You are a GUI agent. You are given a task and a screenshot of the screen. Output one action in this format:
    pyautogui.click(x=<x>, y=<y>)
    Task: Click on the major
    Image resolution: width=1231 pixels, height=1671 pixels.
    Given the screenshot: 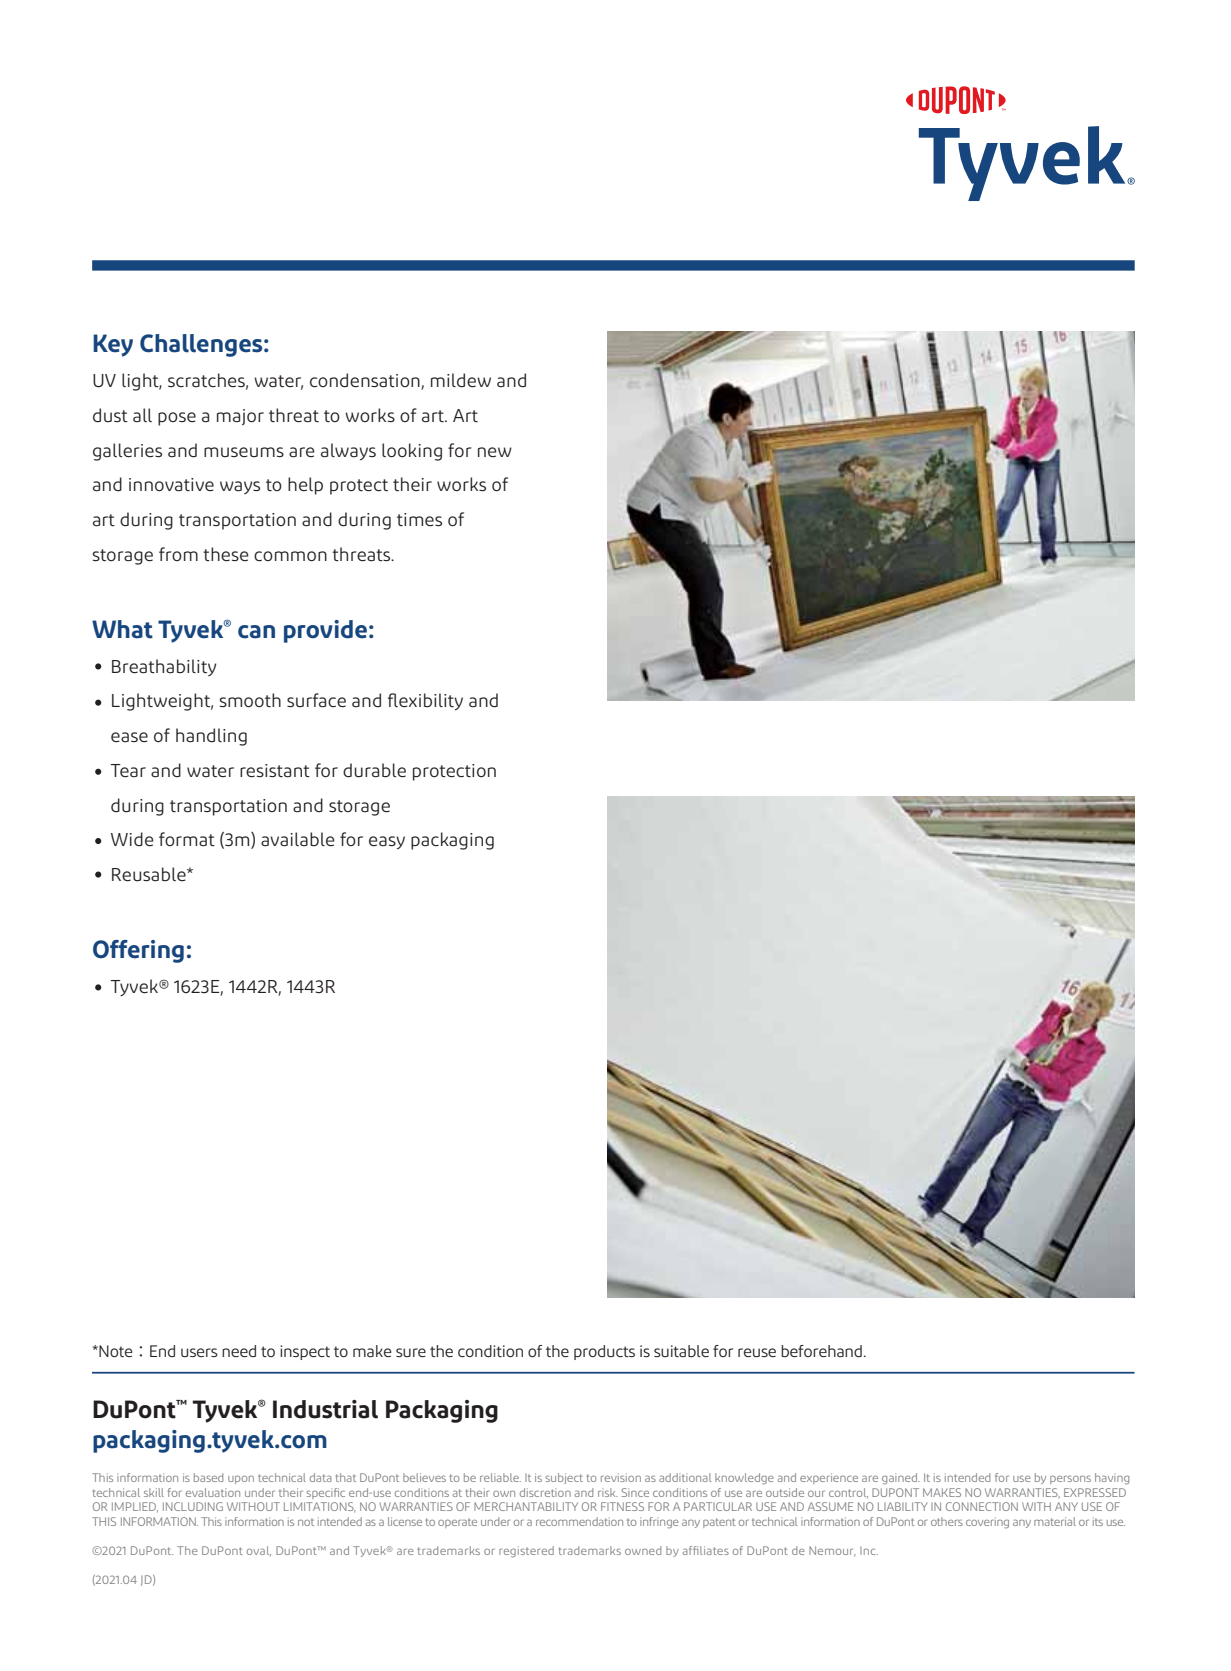 What is the action you would take?
    pyautogui.click(x=240, y=417)
